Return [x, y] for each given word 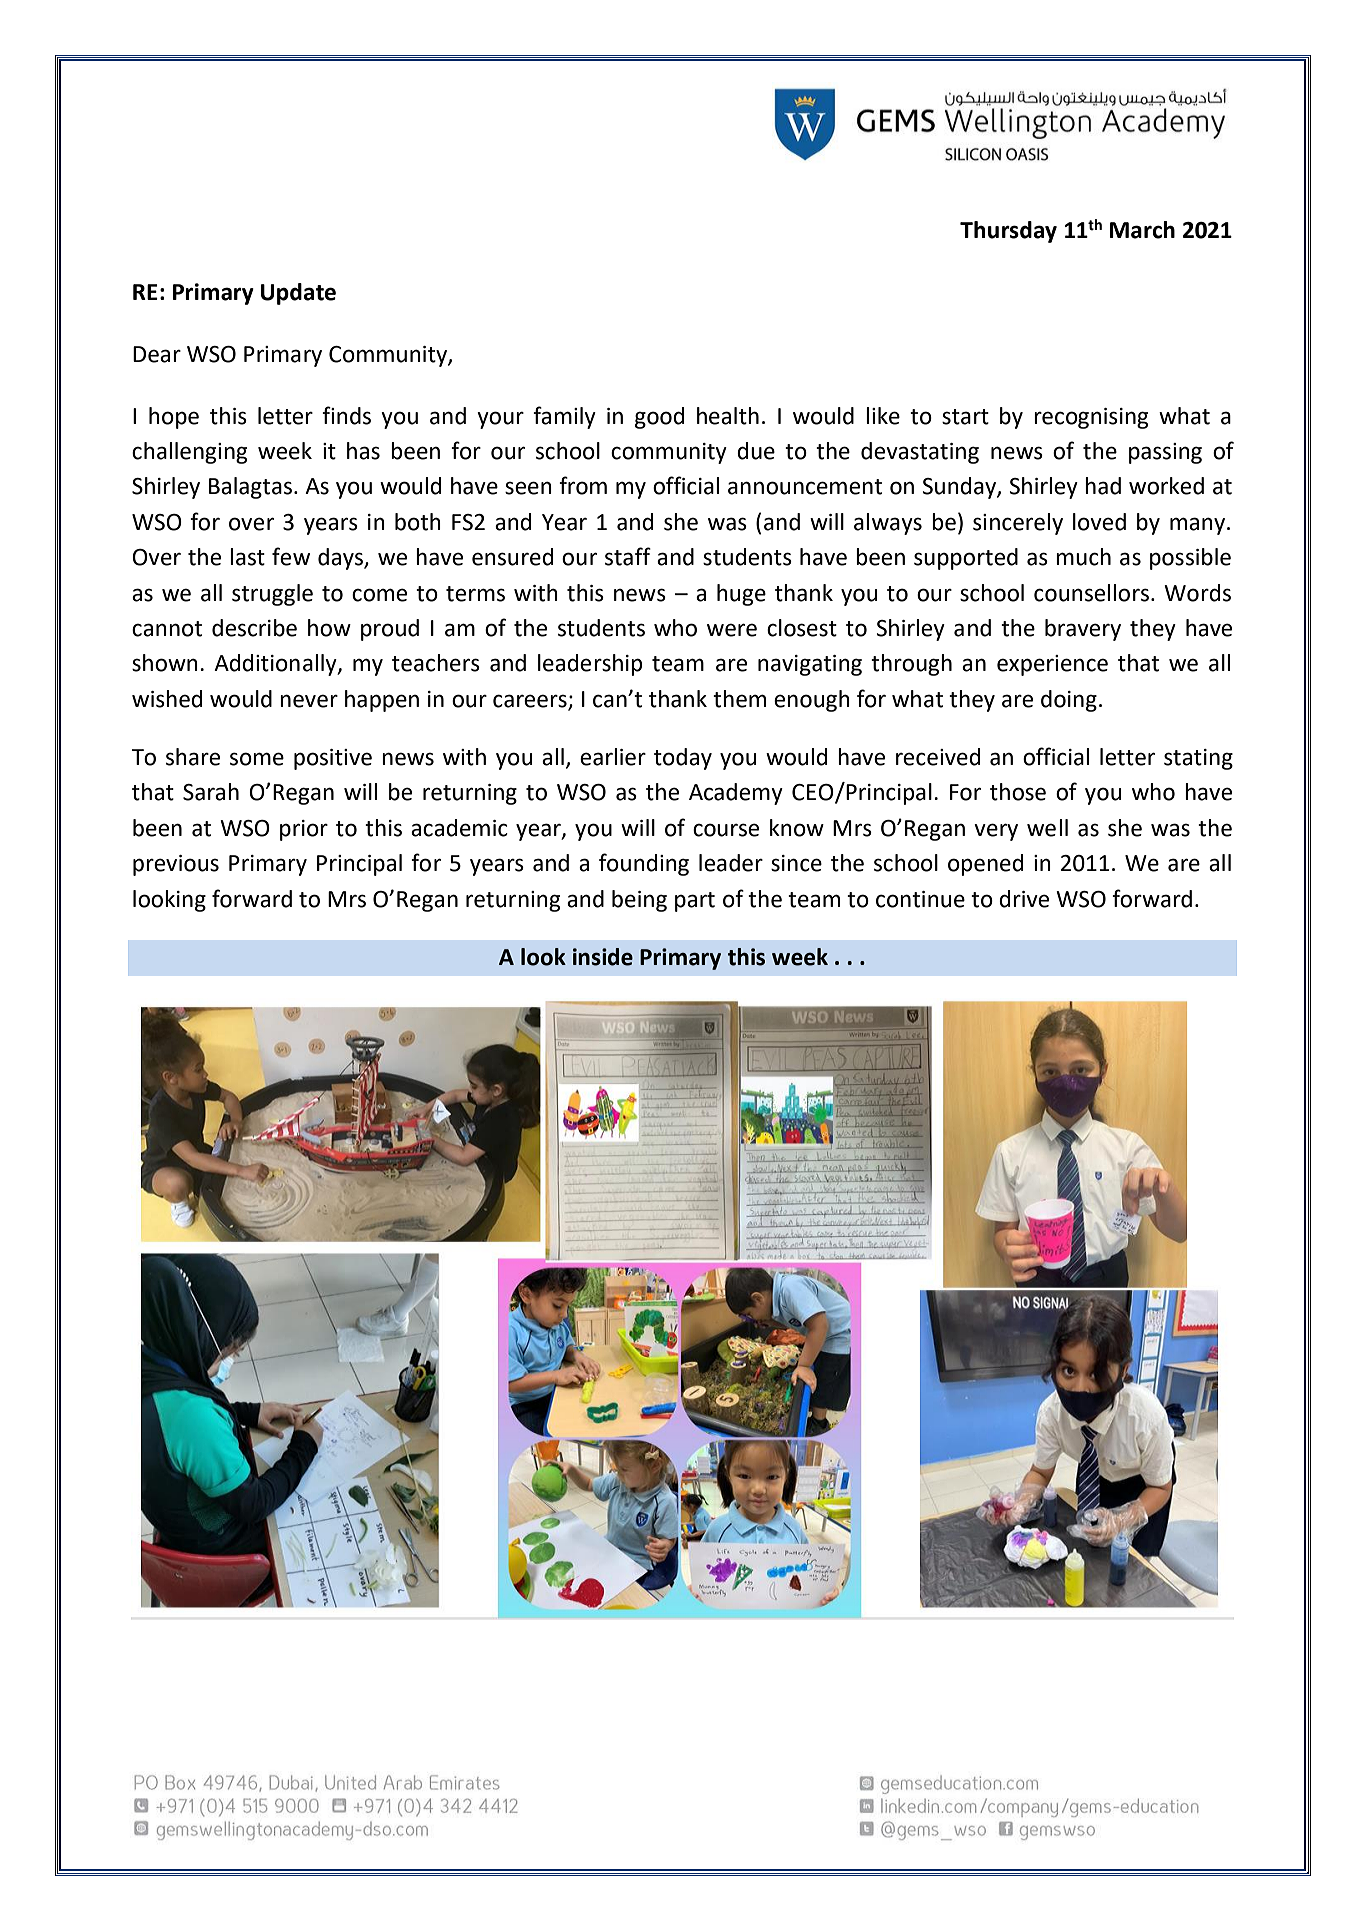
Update [298, 294]
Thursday [1008, 232]
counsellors [1093, 593]
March [1142, 230]
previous [176, 865]
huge [741, 595]
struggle [272, 595]
